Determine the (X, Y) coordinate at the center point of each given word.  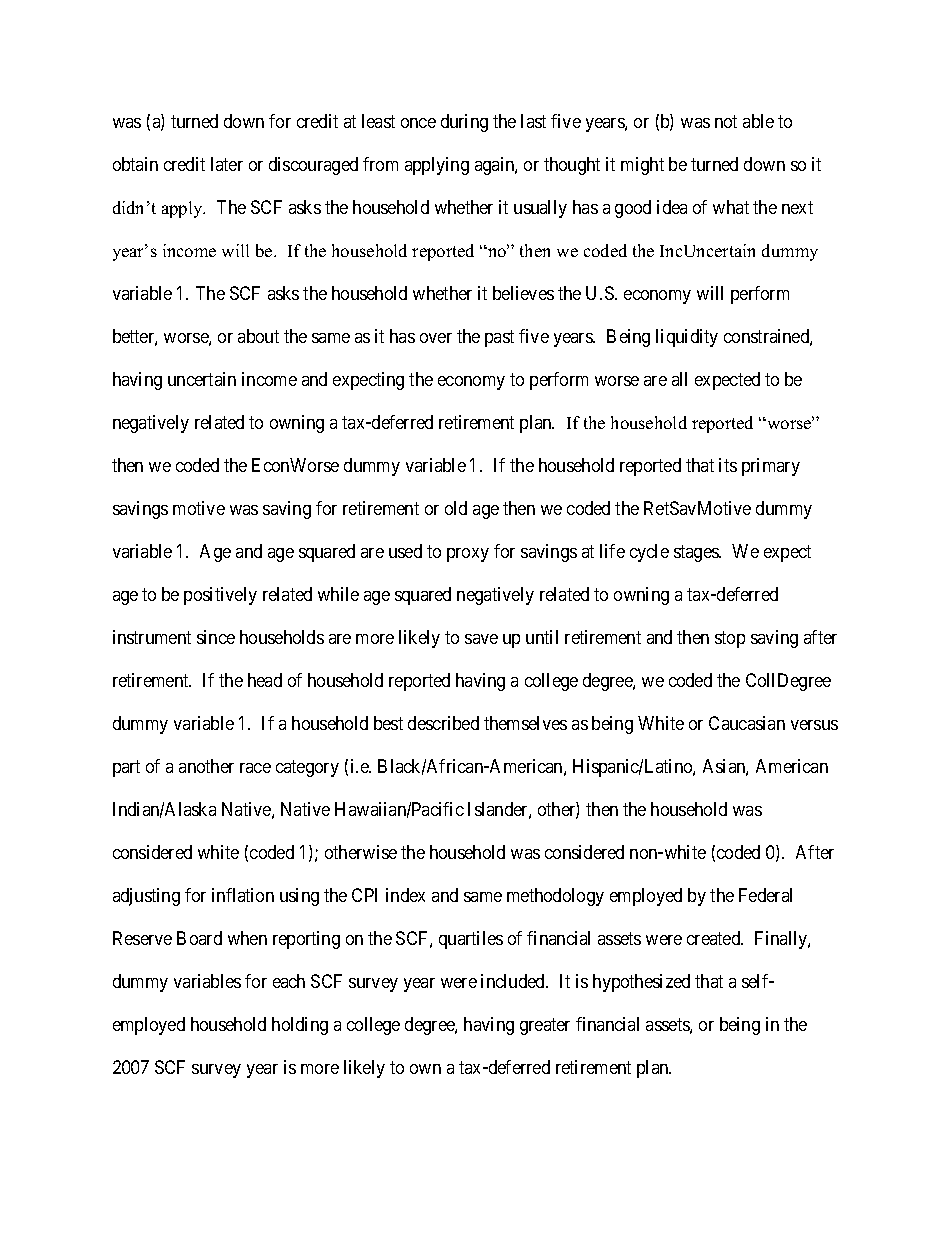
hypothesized (641, 983)
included (514, 981)
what (731, 207)
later (227, 164)
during (464, 123)
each (289, 981)
